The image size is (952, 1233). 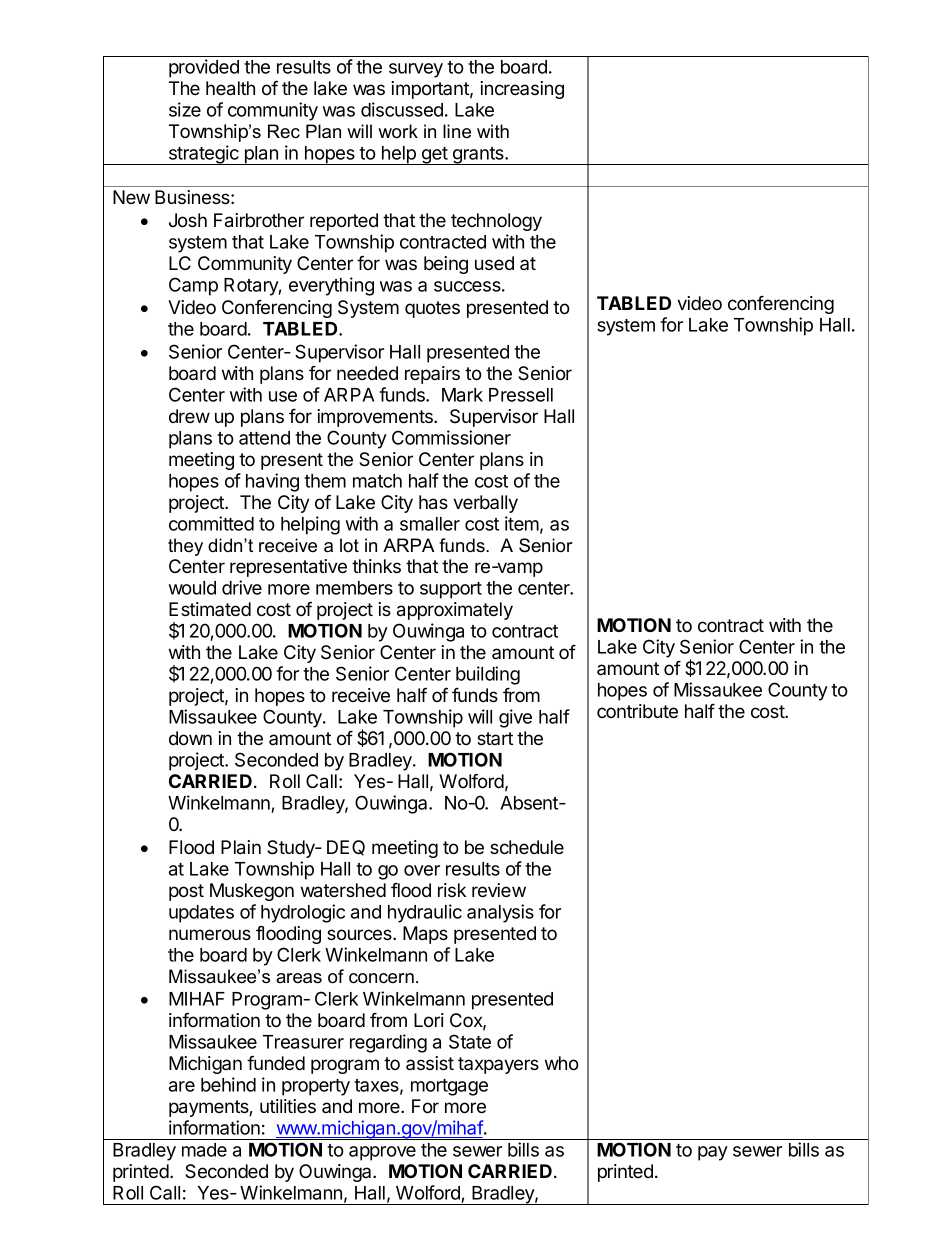 What do you see at coordinates (522, 90) in the image?
I see `increasing` at bounding box center [522, 90].
